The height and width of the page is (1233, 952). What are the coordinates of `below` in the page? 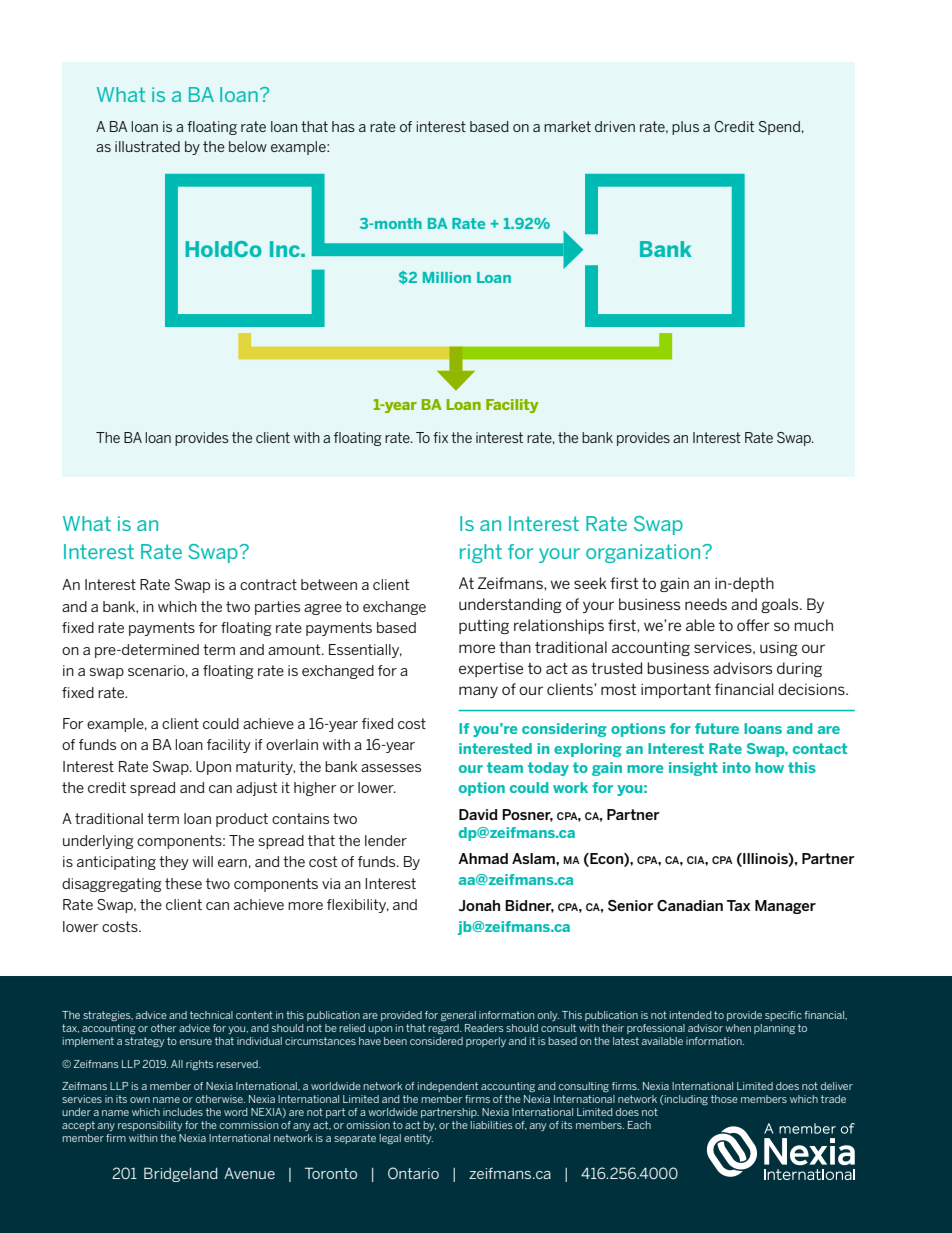 It's located at (248, 146).
